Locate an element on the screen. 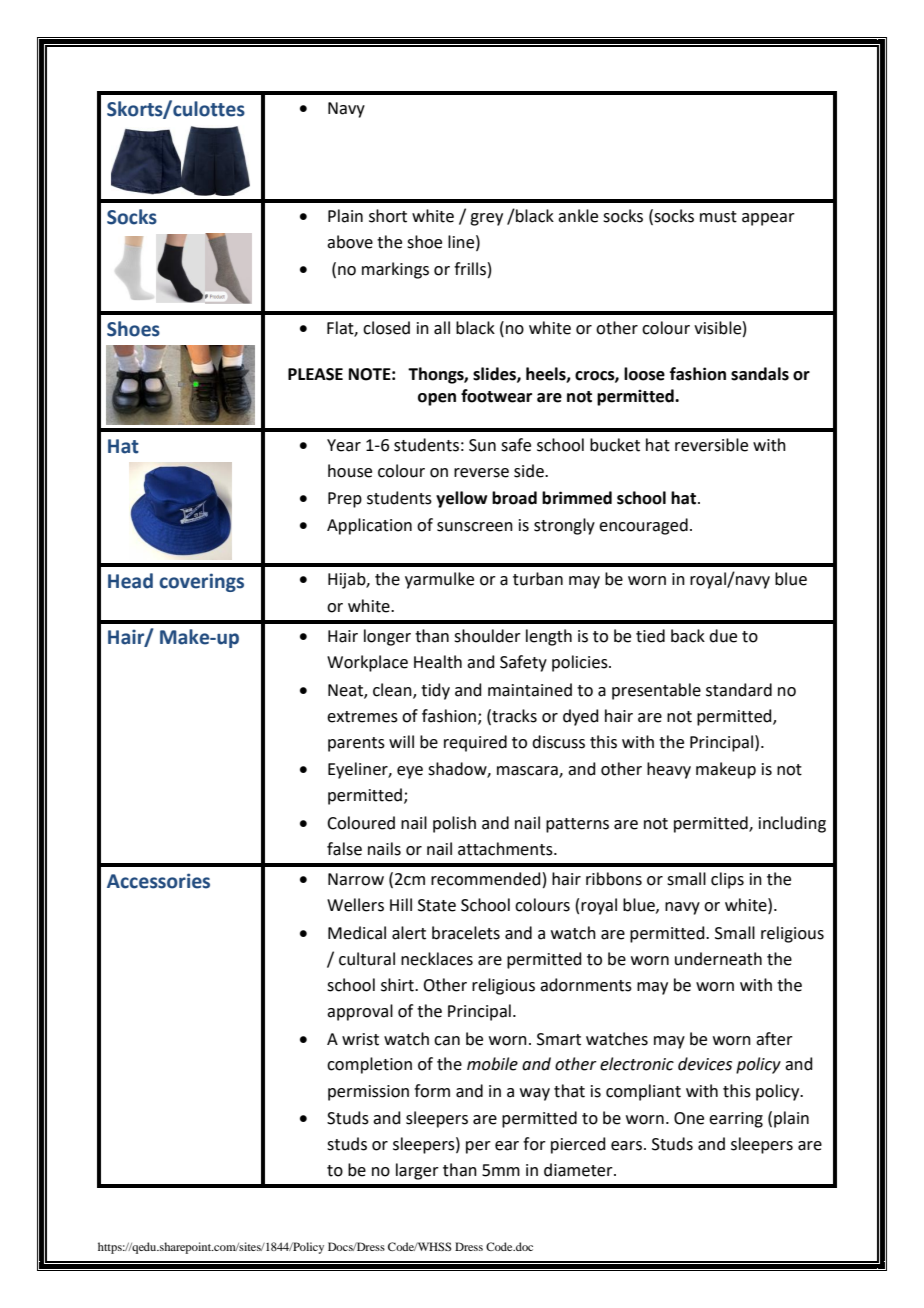  encouraged is located at coordinates (643, 526).
